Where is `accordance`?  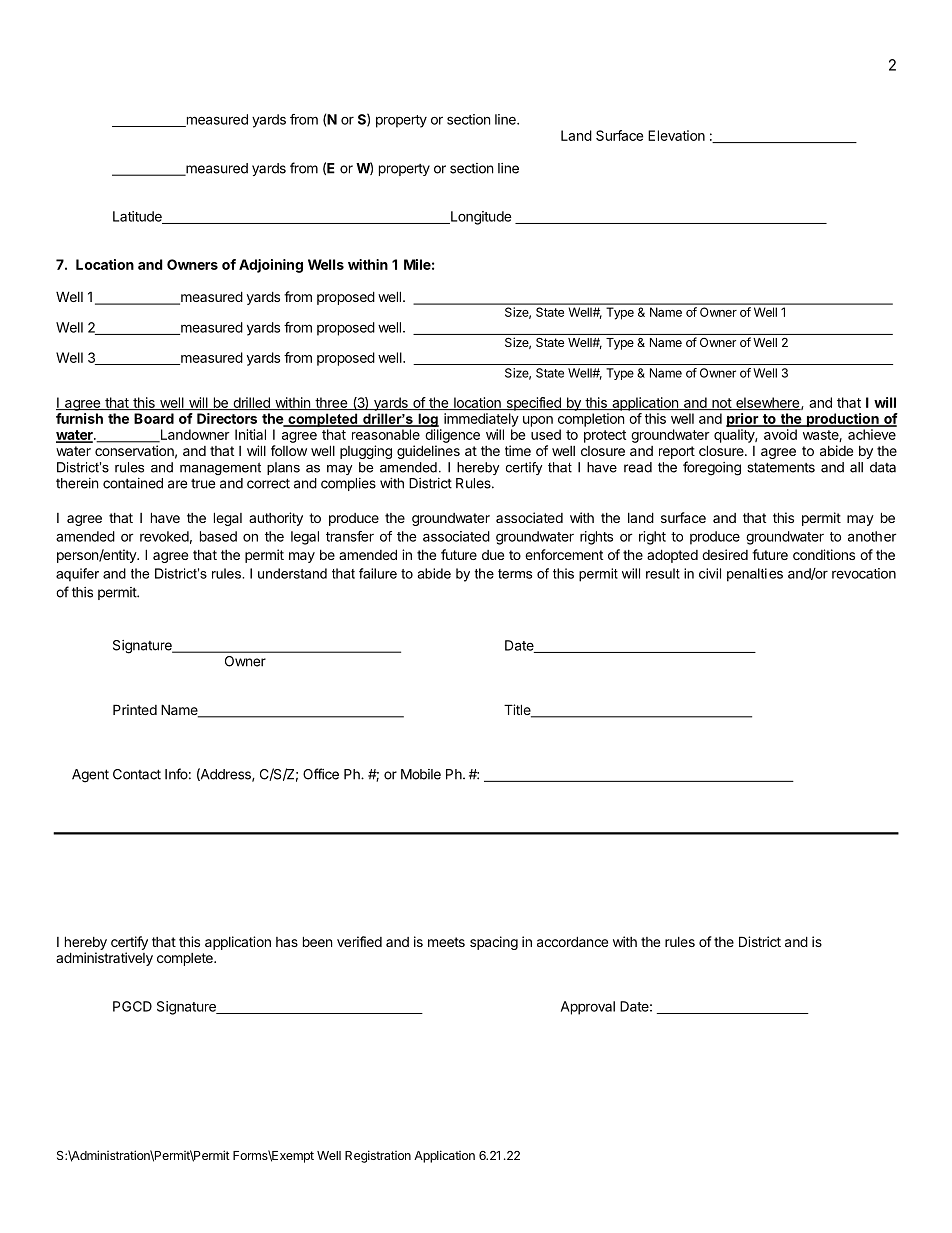 accordance is located at coordinates (572, 941).
